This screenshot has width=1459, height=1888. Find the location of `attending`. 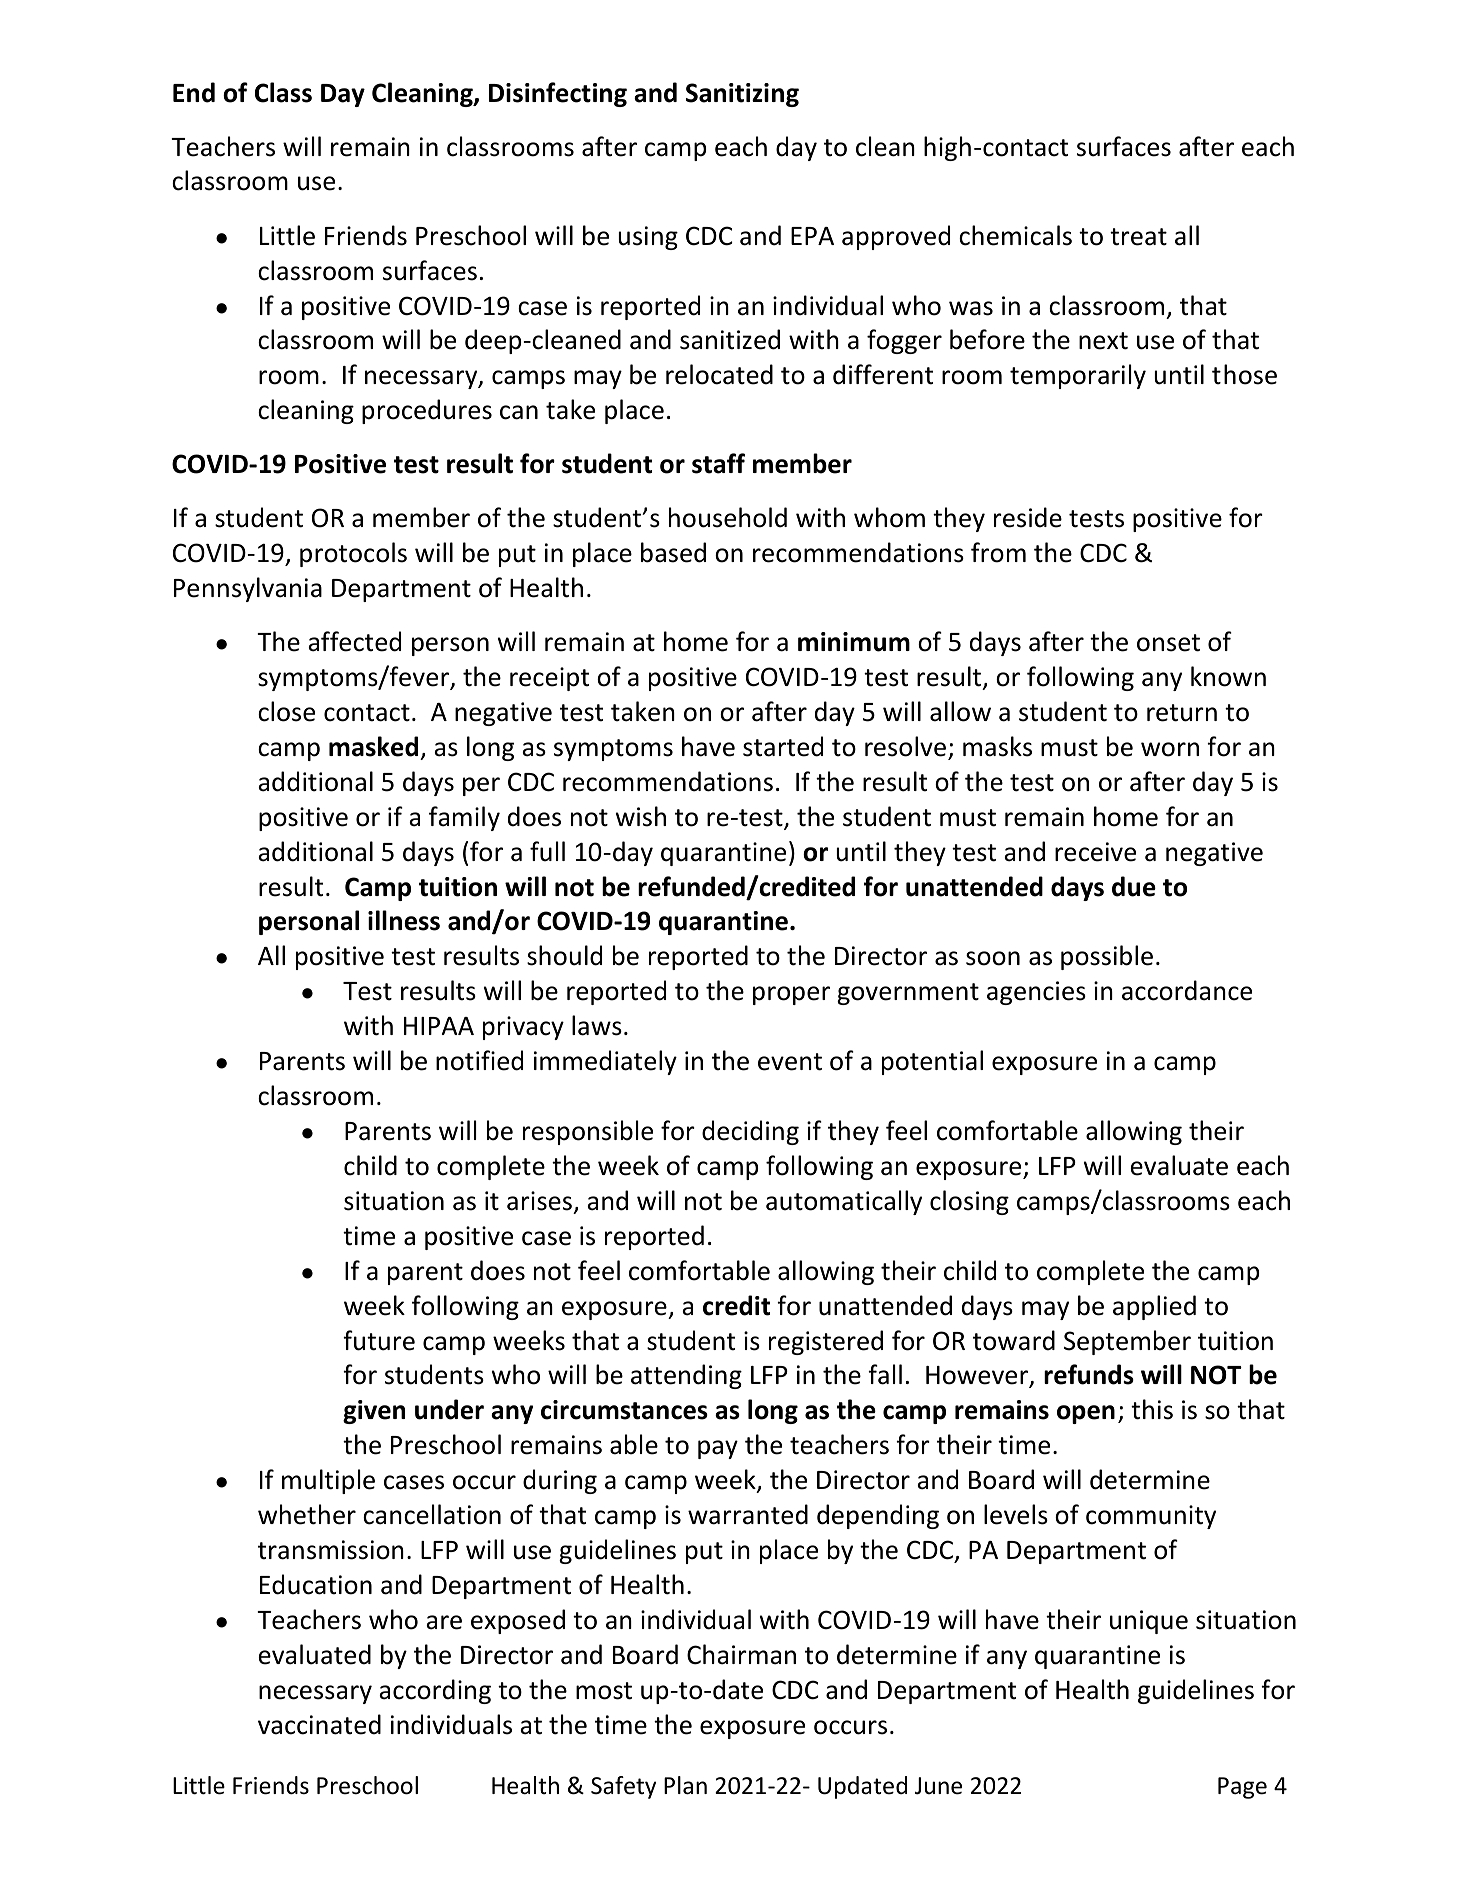

attending is located at coordinates (686, 1376).
